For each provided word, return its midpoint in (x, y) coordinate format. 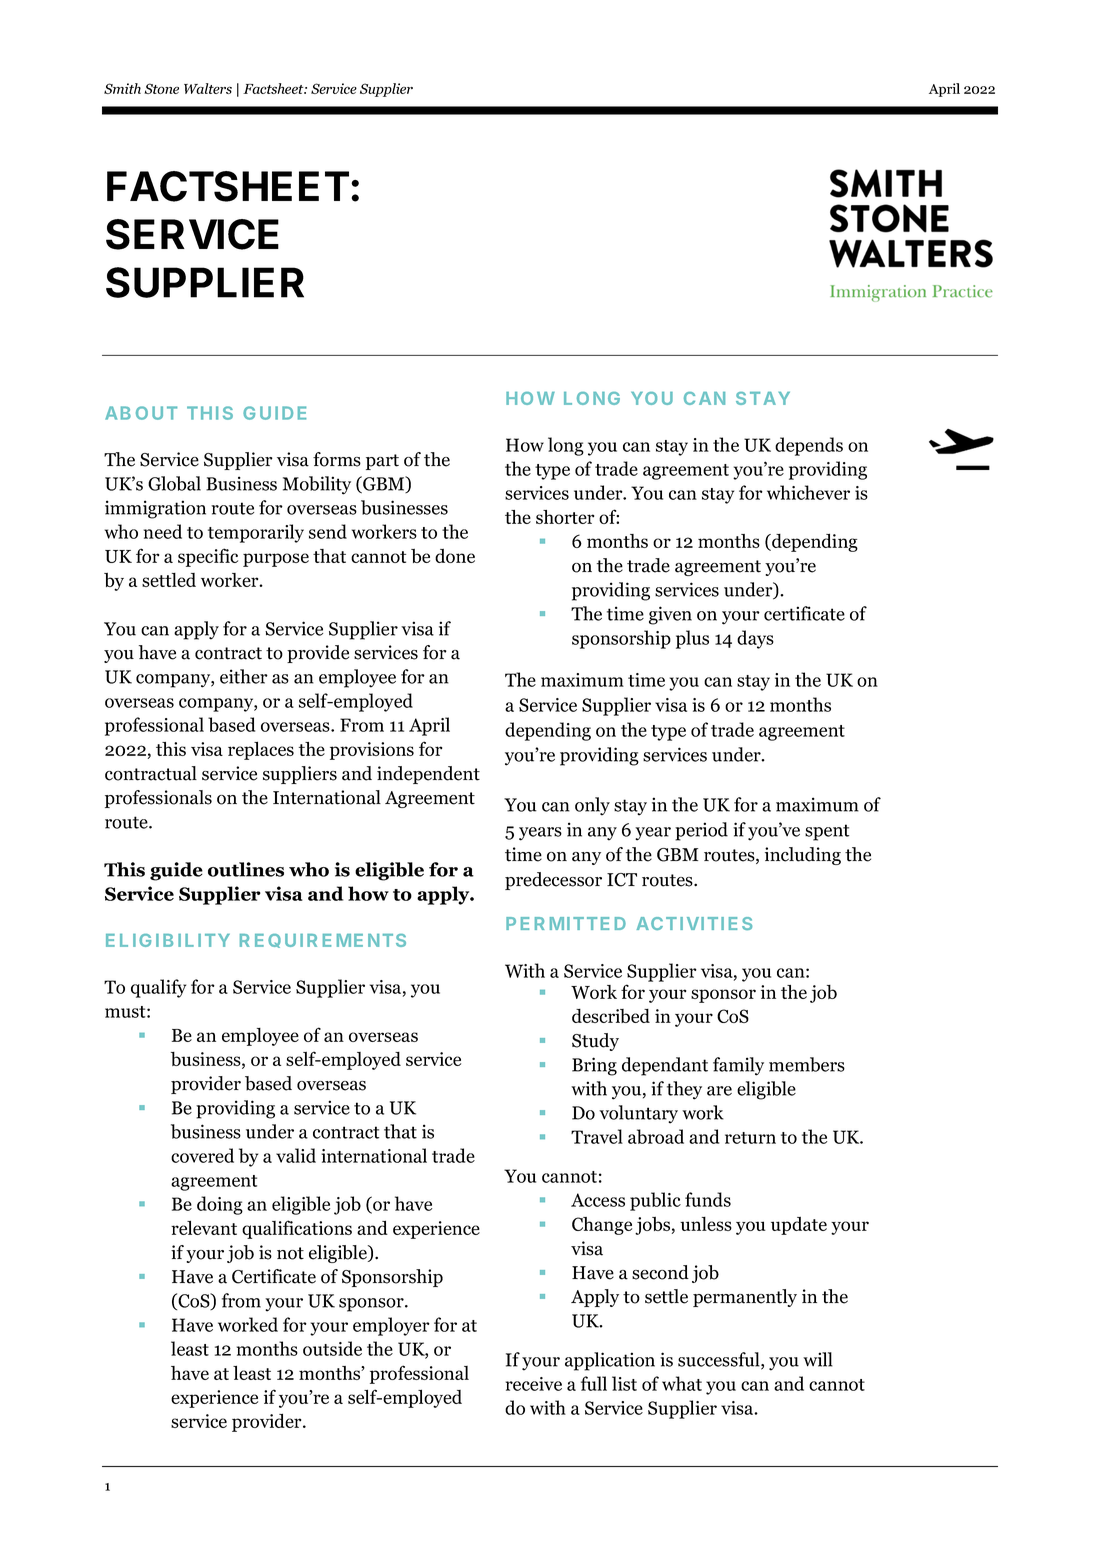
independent (428, 775)
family (738, 1066)
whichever (808, 492)
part (382, 462)
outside (332, 1348)
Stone (161, 88)
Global (174, 483)
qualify (158, 988)
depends (809, 446)
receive (534, 1384)
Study (595, 1042)
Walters (208, 88)
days (755, 639)
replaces (261, 750)
